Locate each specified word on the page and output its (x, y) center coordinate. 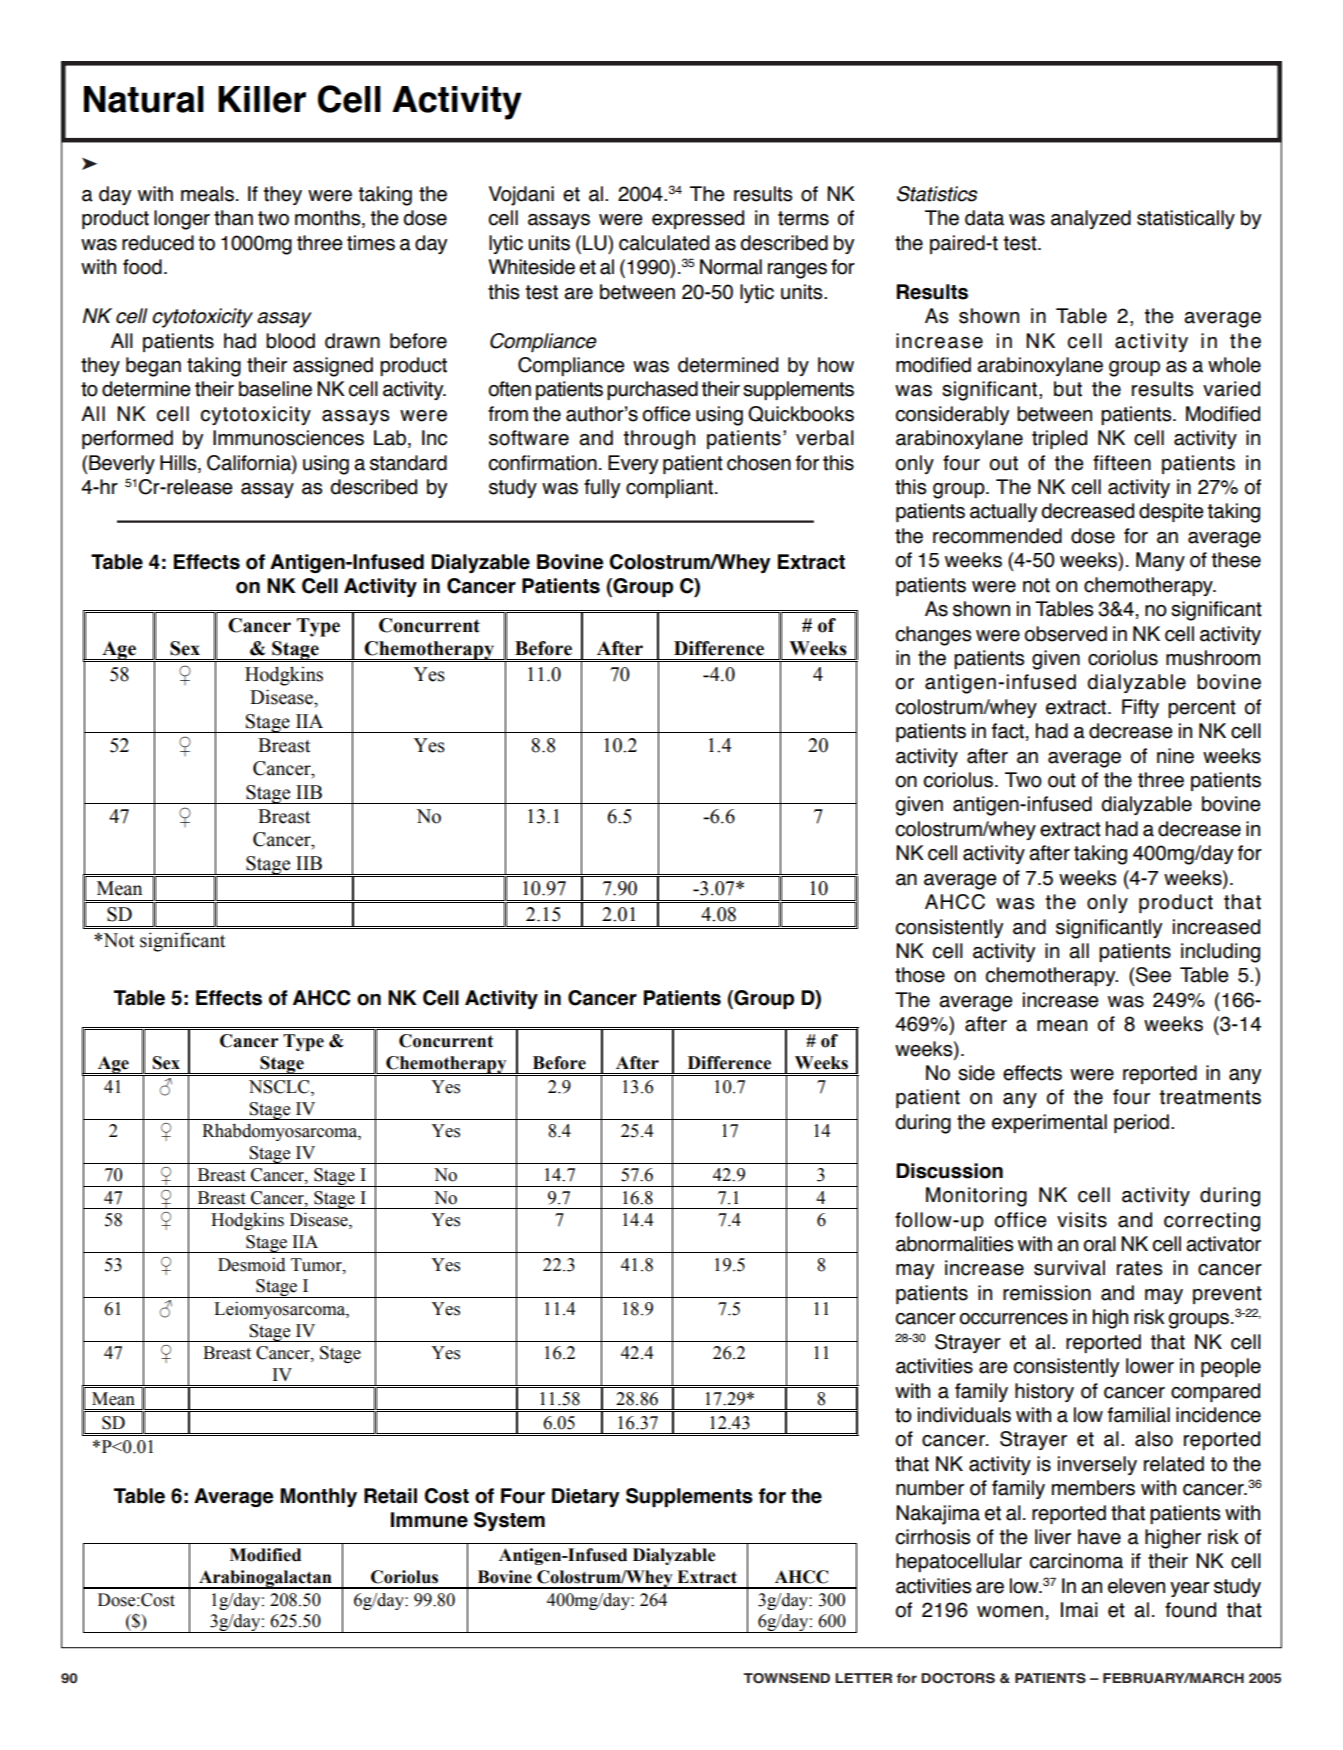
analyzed (1091, 219)
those (920, 975)
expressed (698, 219)
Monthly (318, 1497)
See (1153, 975)
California (250, 463)
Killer (262, 99)
